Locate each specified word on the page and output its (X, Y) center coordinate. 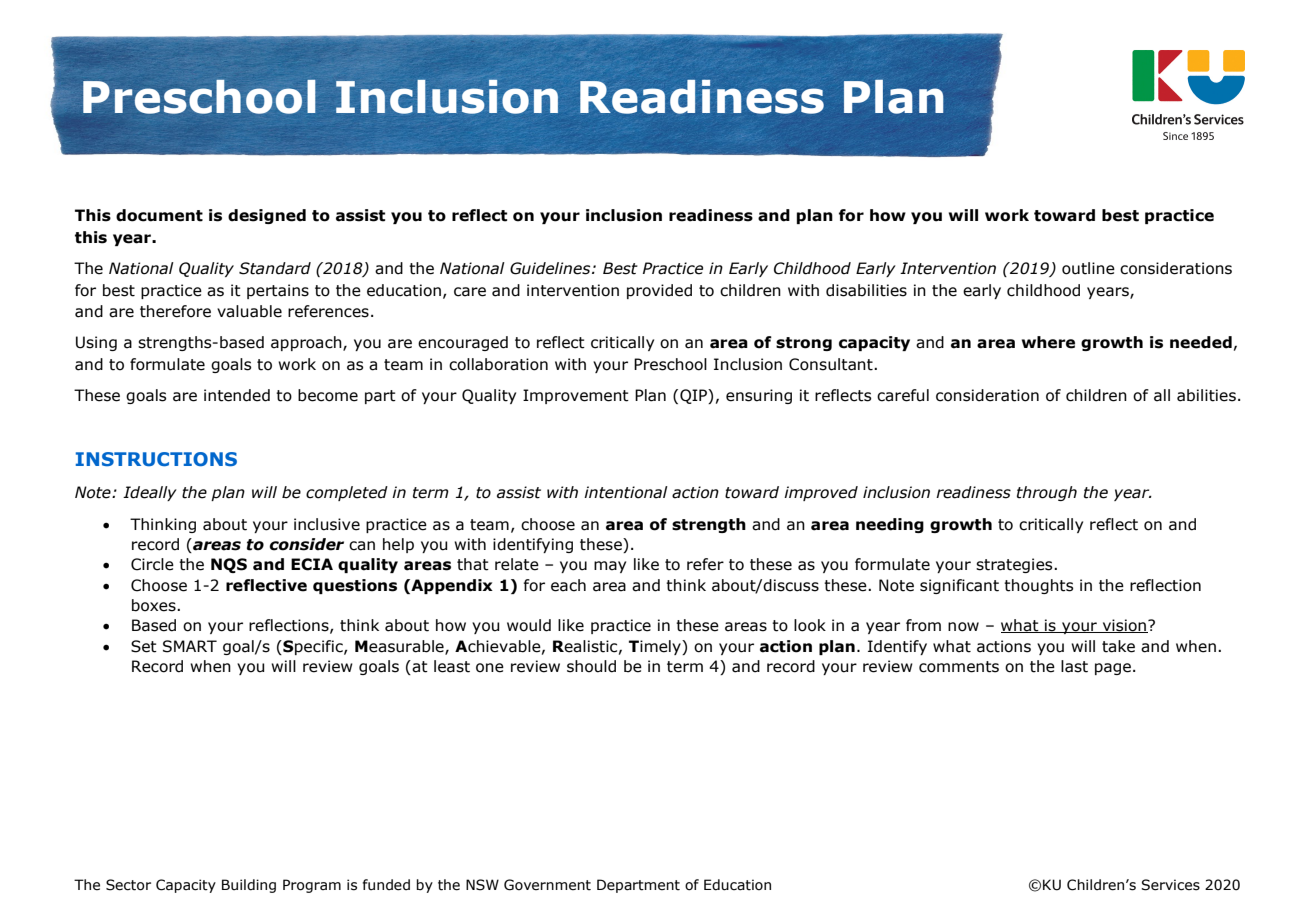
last (1074, 666)
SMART (190, 646)
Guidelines (551, 268)
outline (1088, 268)
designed (267, 216)
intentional (626, 492)
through (1047, 493)
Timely (656, 647)
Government (547, 885)
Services (1170, 885)
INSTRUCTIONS (156, 459)
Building (249, 886)
